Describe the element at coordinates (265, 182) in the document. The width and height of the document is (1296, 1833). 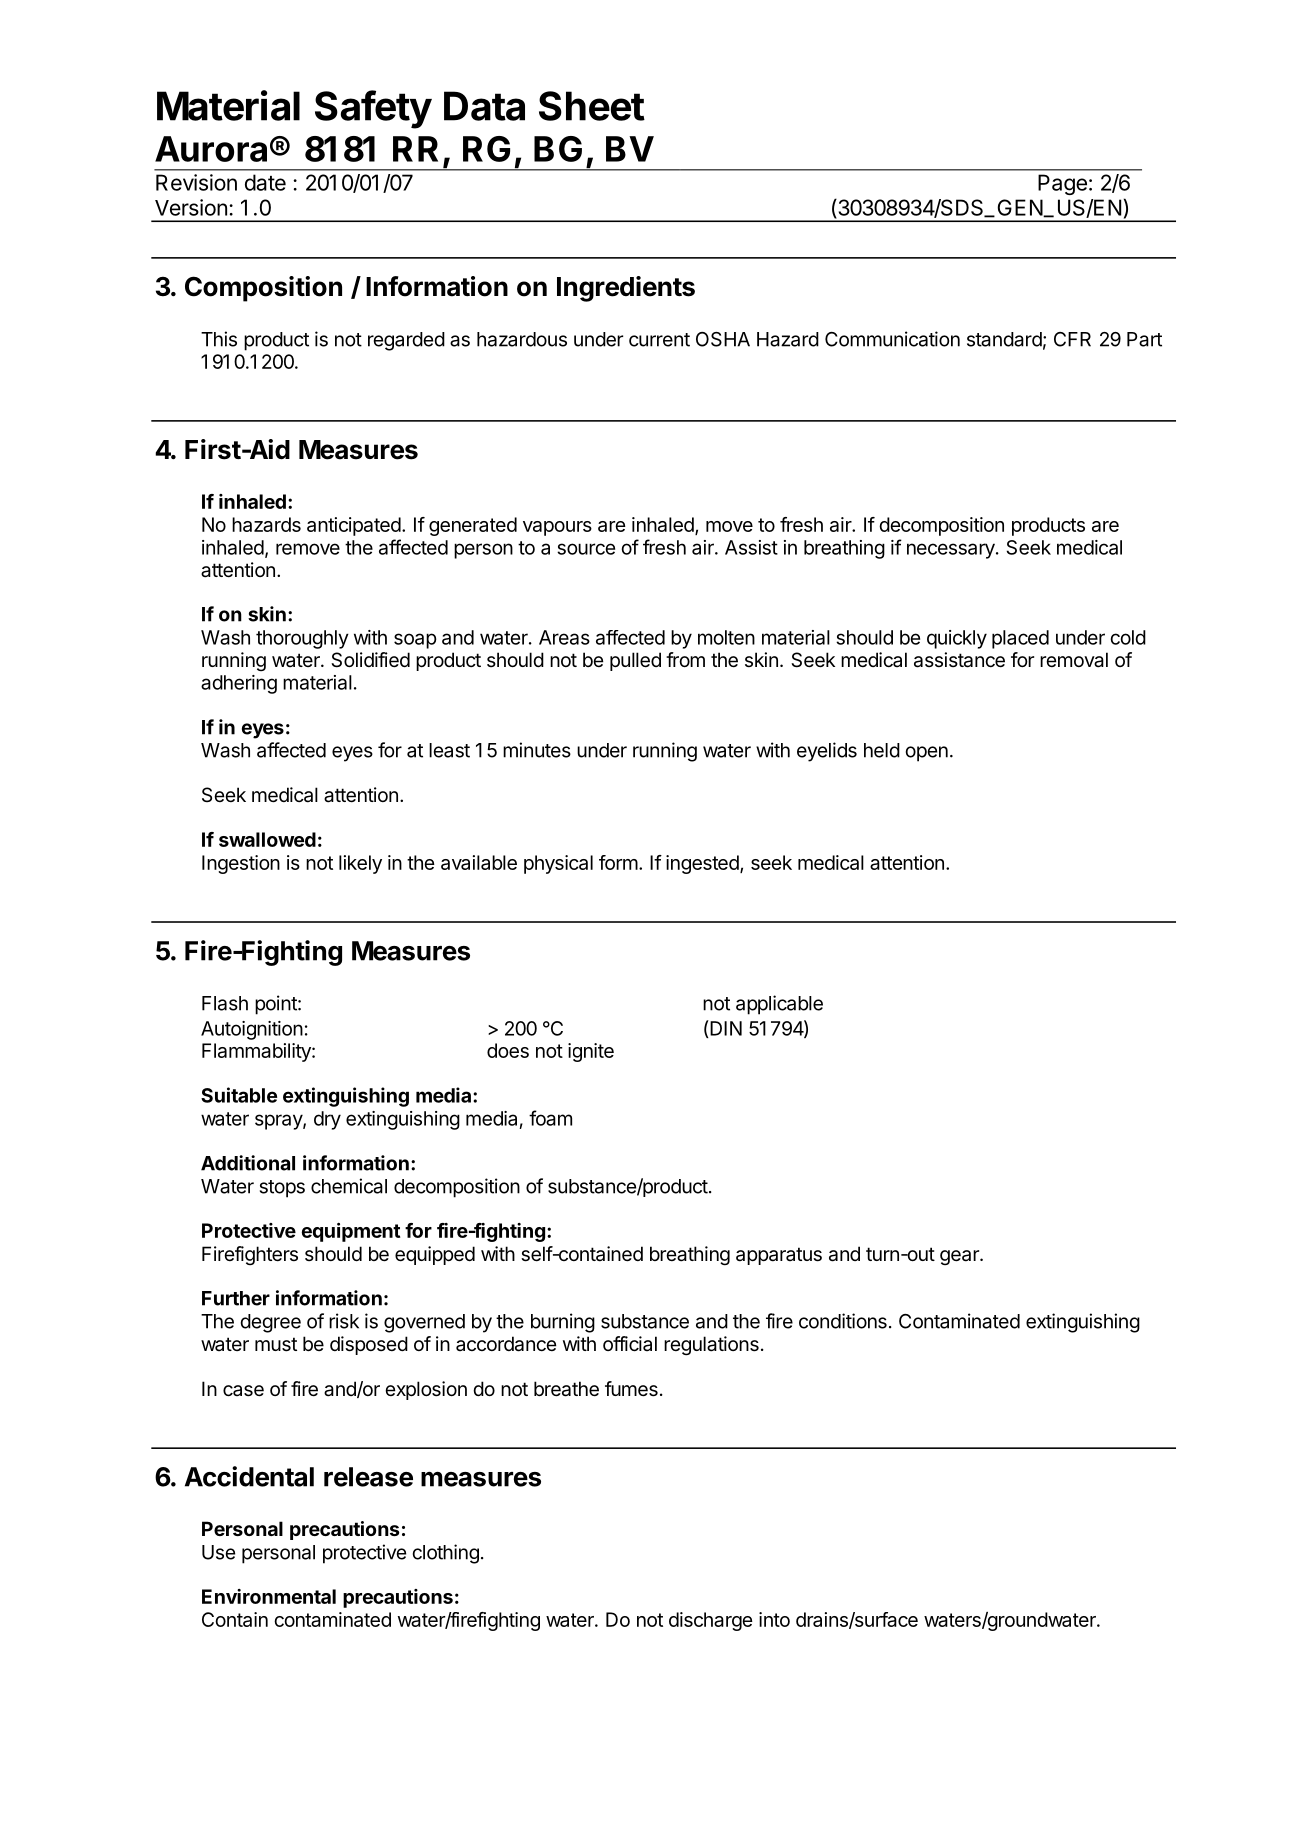
I see `date` at that location.
